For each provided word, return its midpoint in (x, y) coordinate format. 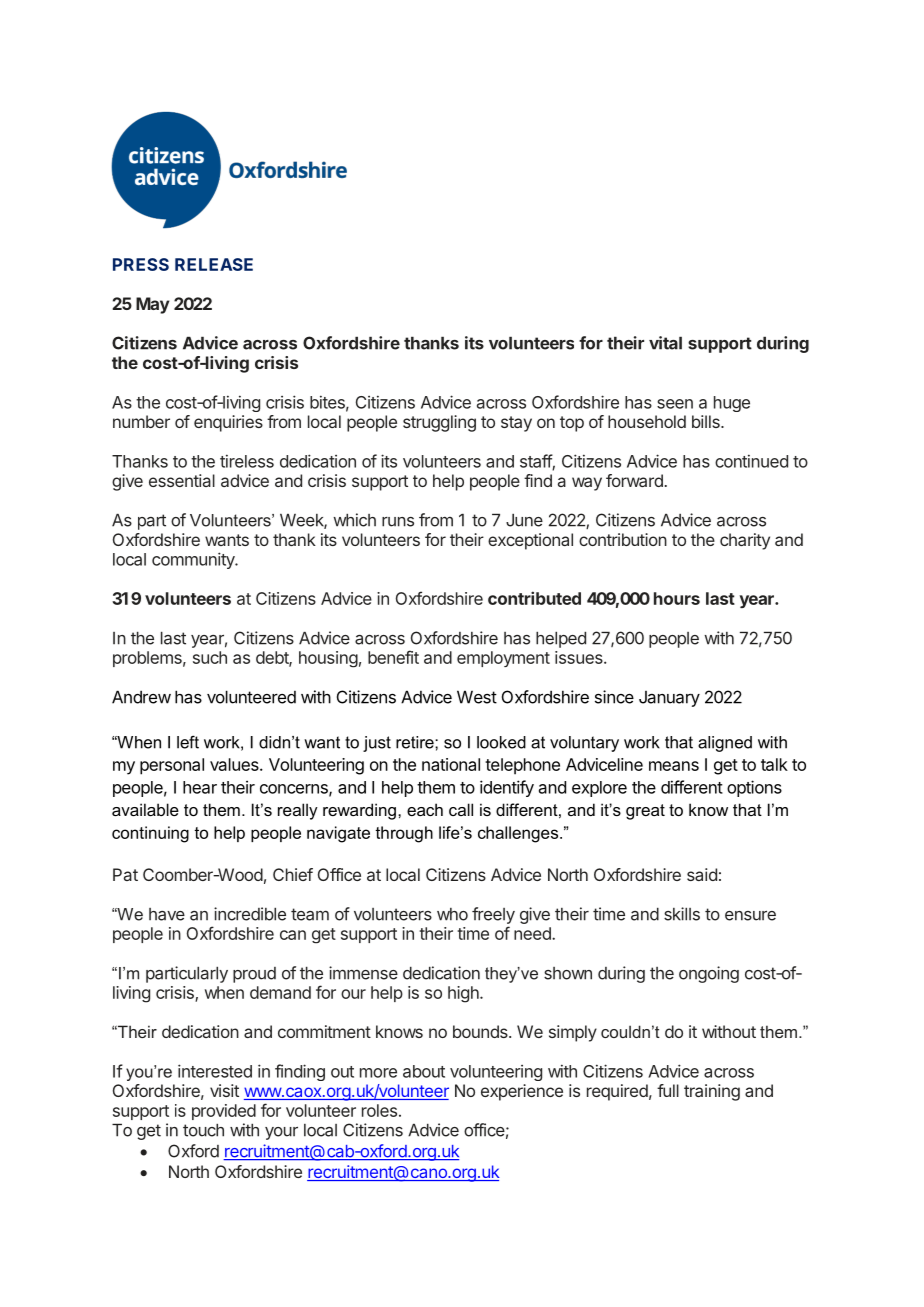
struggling (439, 423)
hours (677, 598)
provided (224, 1112)
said (702, 874)
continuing (150, 834)
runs (398, 522)
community (194, 560)
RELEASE (214, 264)
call (461, 809)
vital (665, 343)
